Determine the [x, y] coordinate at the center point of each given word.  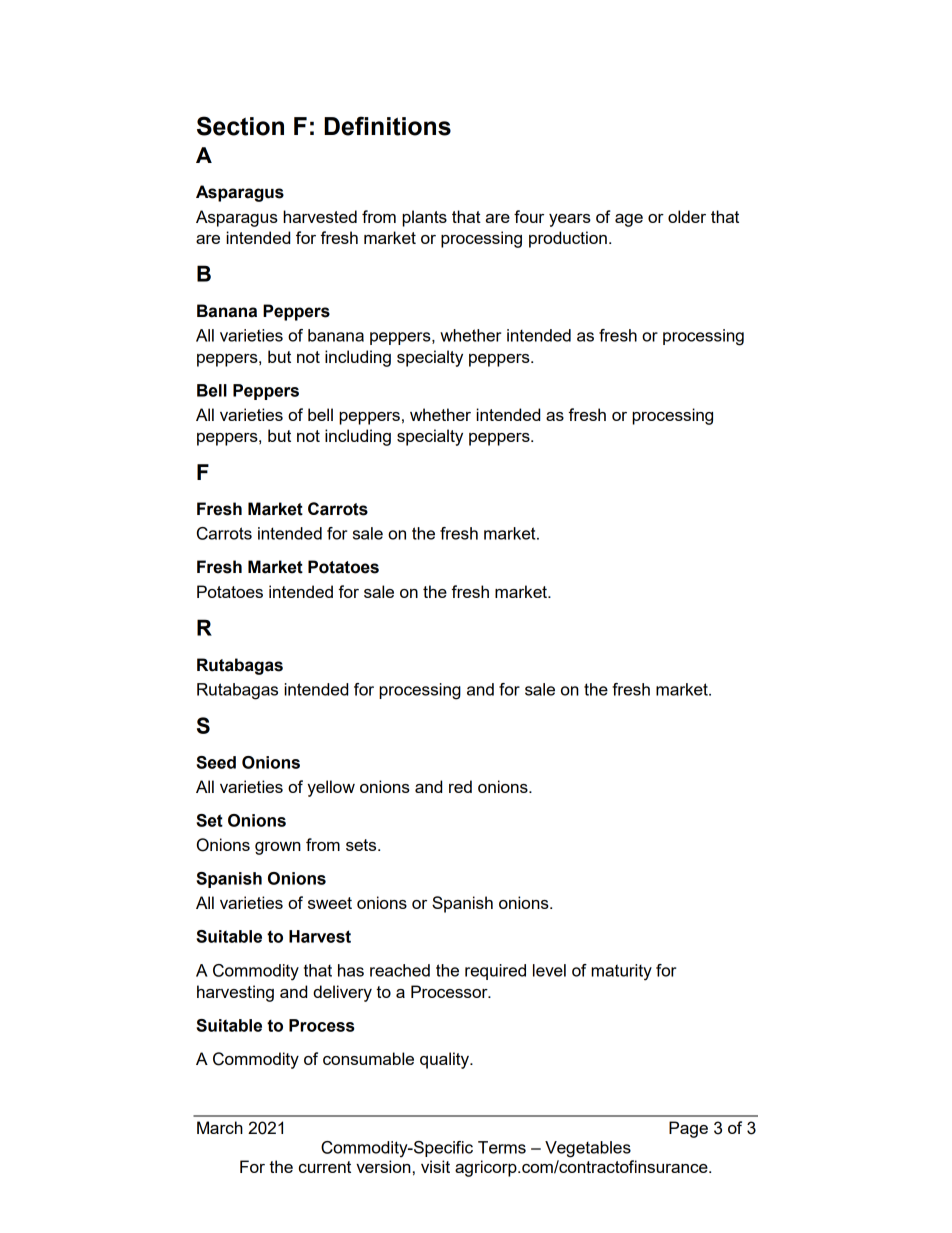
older [687, 216]
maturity [621, 972]
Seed [216, 762]
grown [278, 848]
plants [424, 218]
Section [240, 126]
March [220, 1127]
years [570, 220]
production [568, 239]
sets [362, 845]
